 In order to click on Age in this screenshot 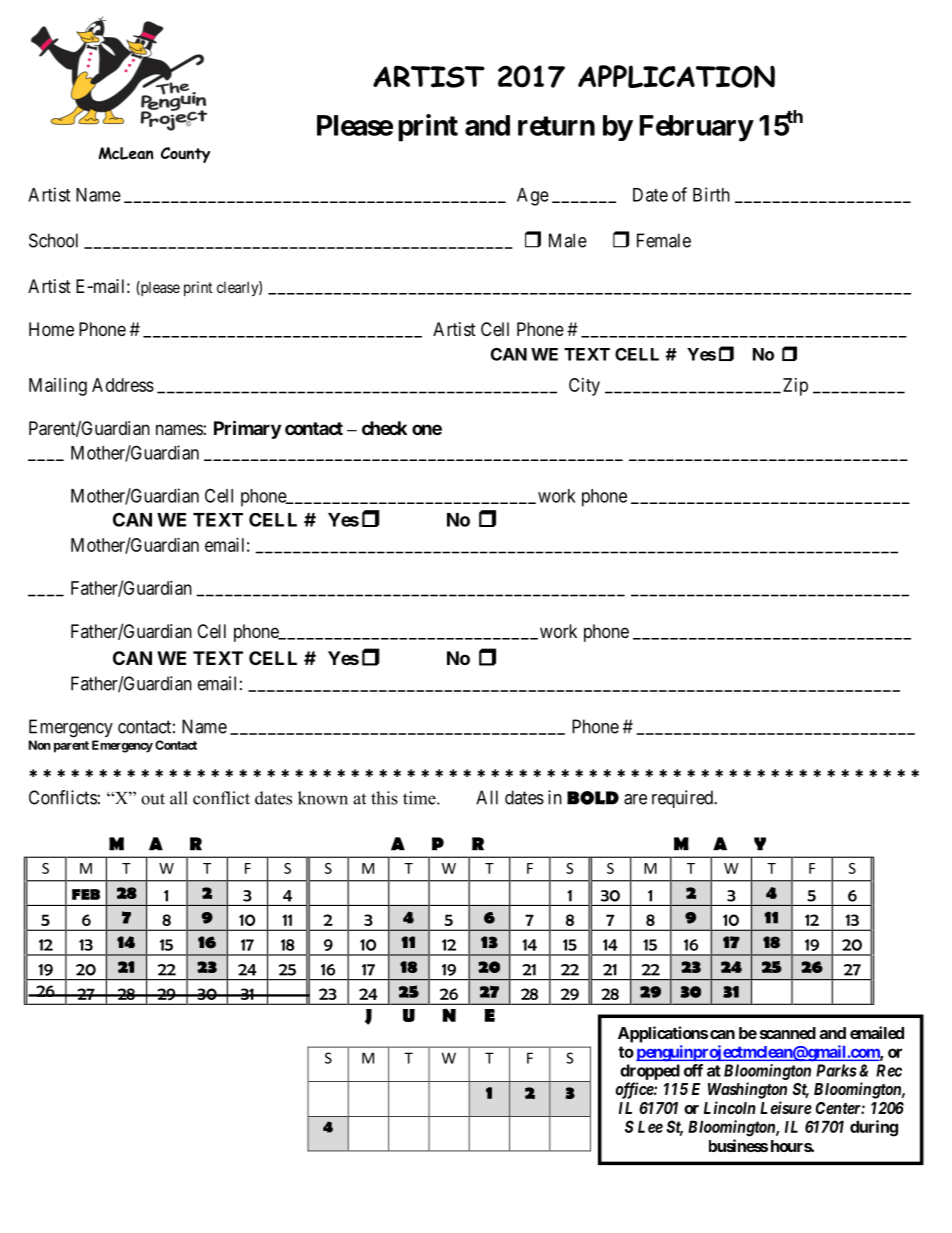, I will do `click(533, 197)`.
